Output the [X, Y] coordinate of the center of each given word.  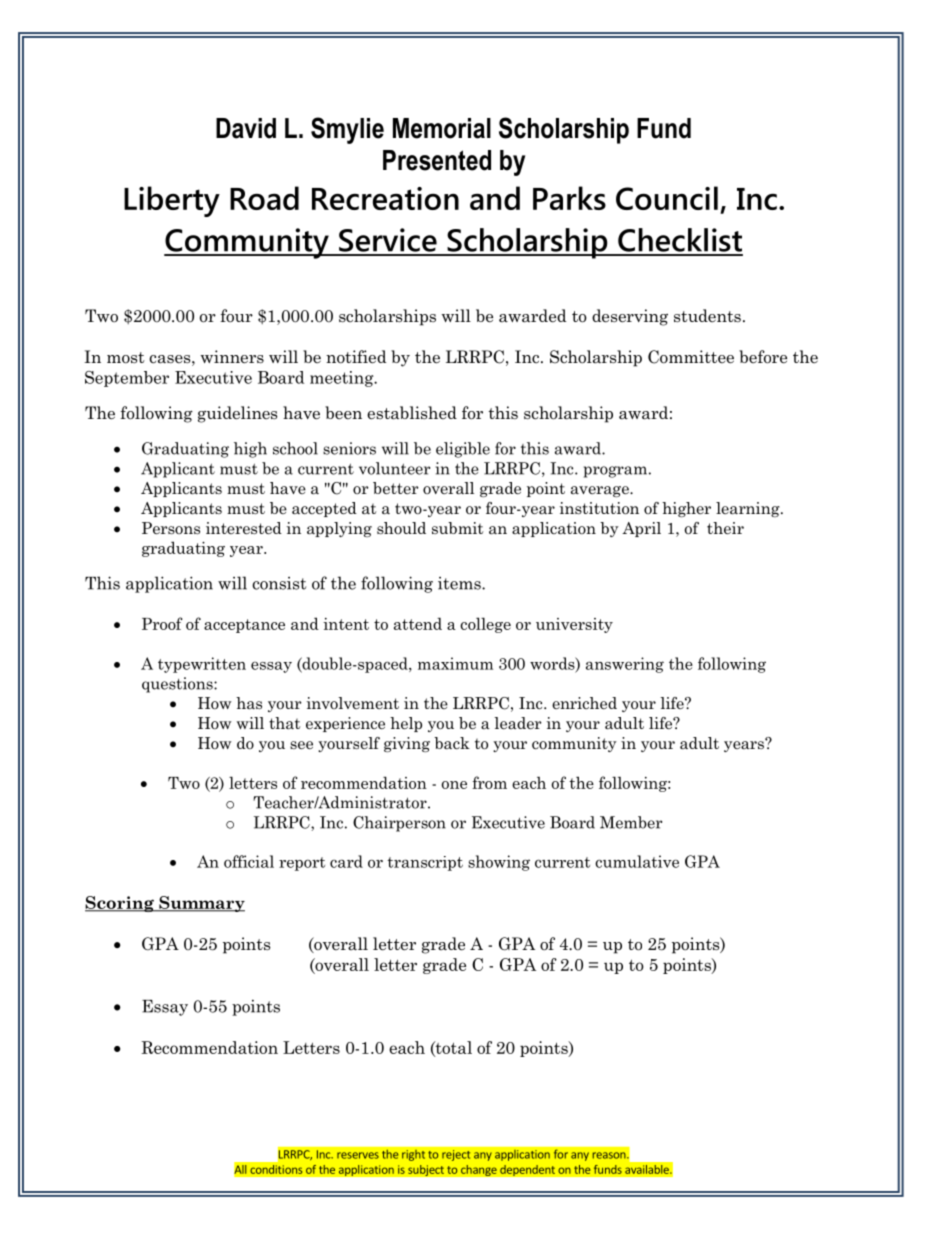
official [249, 861]
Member [631, 822]
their [725, 528]
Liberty [172, 201]
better [396, 488]
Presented [437, 160]
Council [667, 198]
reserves [358, 1155]
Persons [171, 528]
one [454, 785]
